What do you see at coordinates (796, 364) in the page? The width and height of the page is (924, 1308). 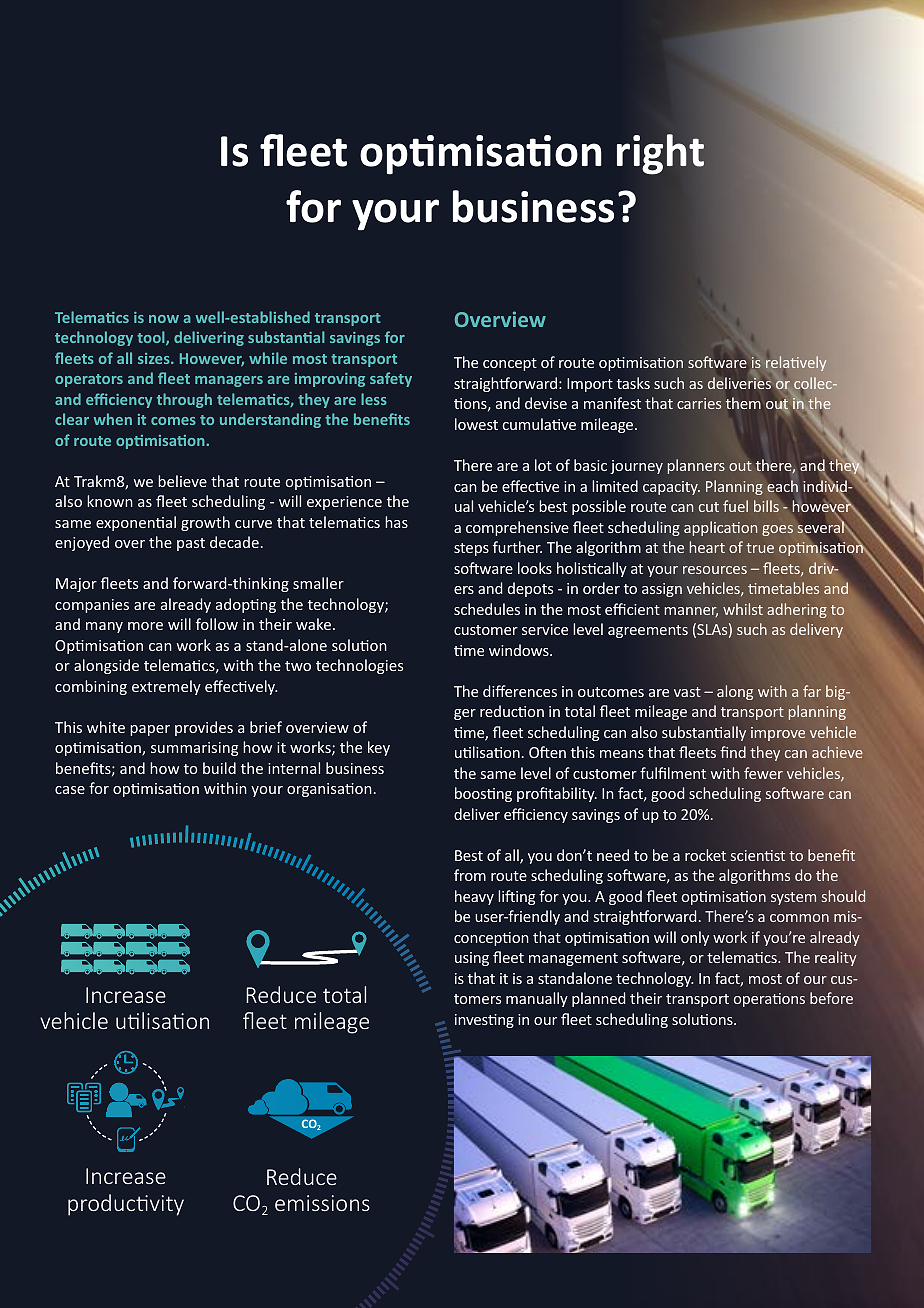 I see `relatively` at bounding box center [796, 364].
